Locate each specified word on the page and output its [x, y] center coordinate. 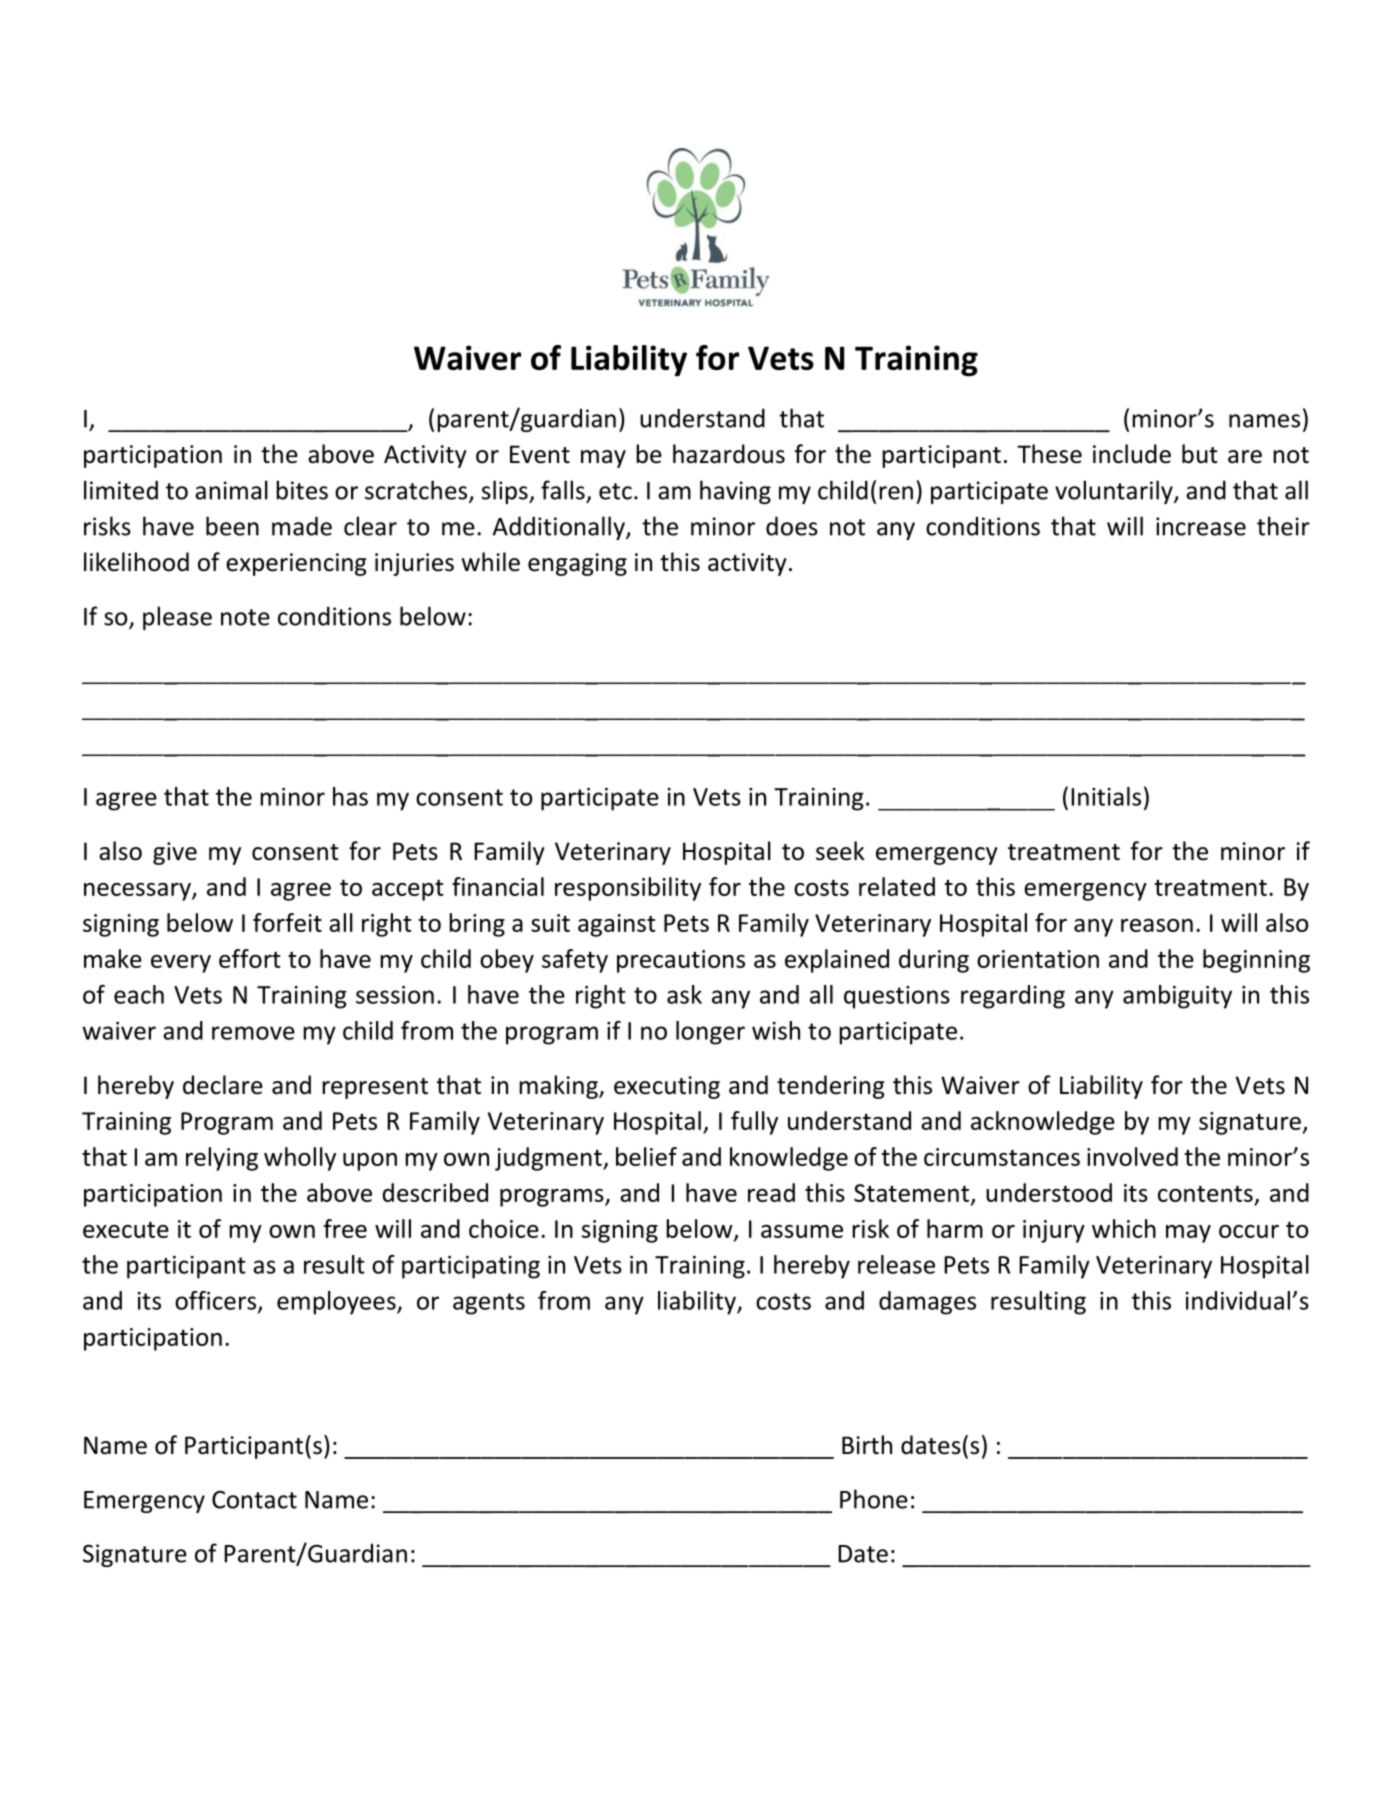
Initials [1106, 796]
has [350, 796]
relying [222, 1159]
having [735, 492]
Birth [867, 1445]
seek [840, 851]
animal [231, 490]
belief [646, 1156]
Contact [254, 1500]
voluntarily [1115, 492]
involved [1132, 1156]
